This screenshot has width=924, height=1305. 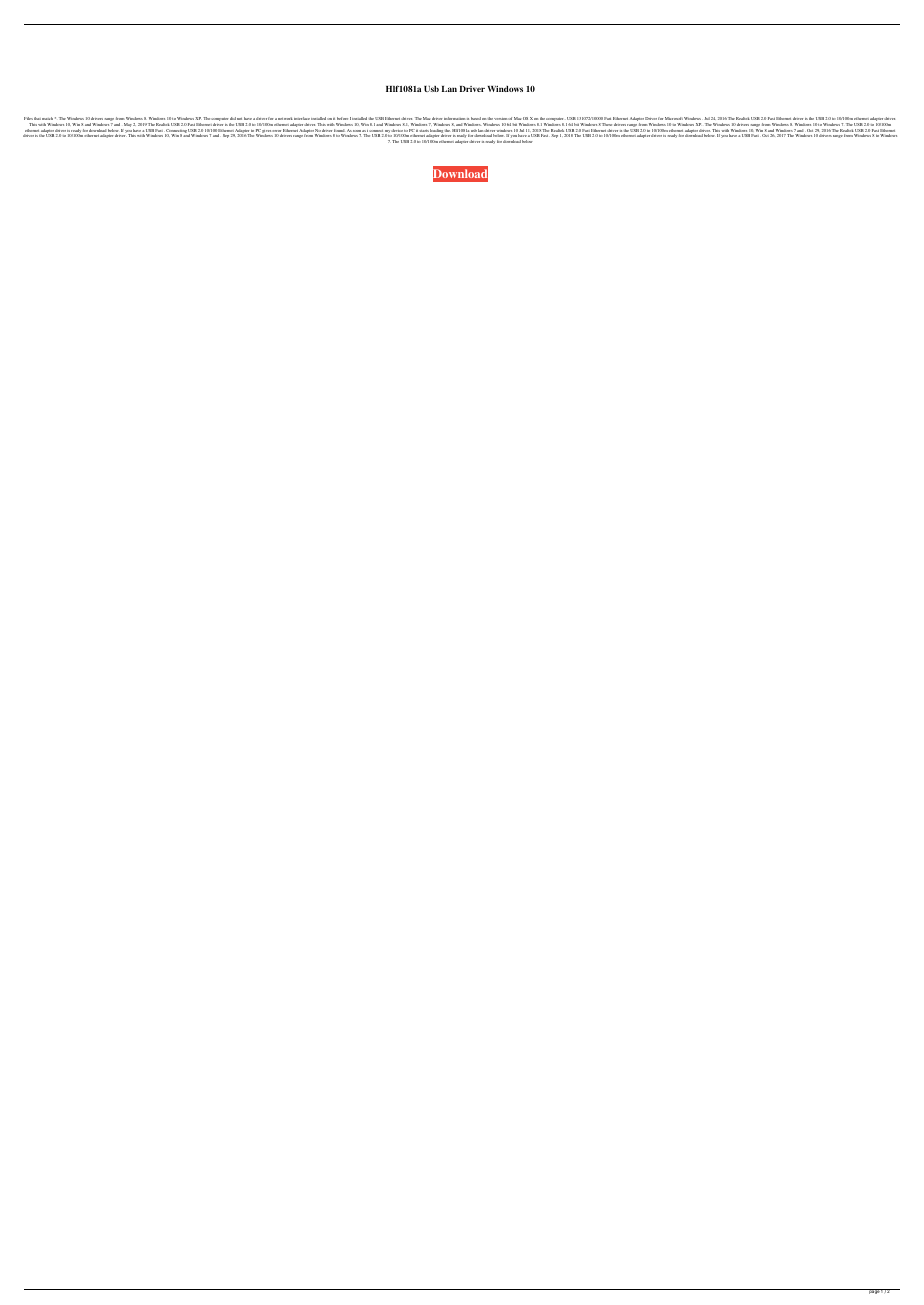 What do you see at coordinates (455, 118) in the screenshot?
I see `information` at bounding box center [455, 118].
